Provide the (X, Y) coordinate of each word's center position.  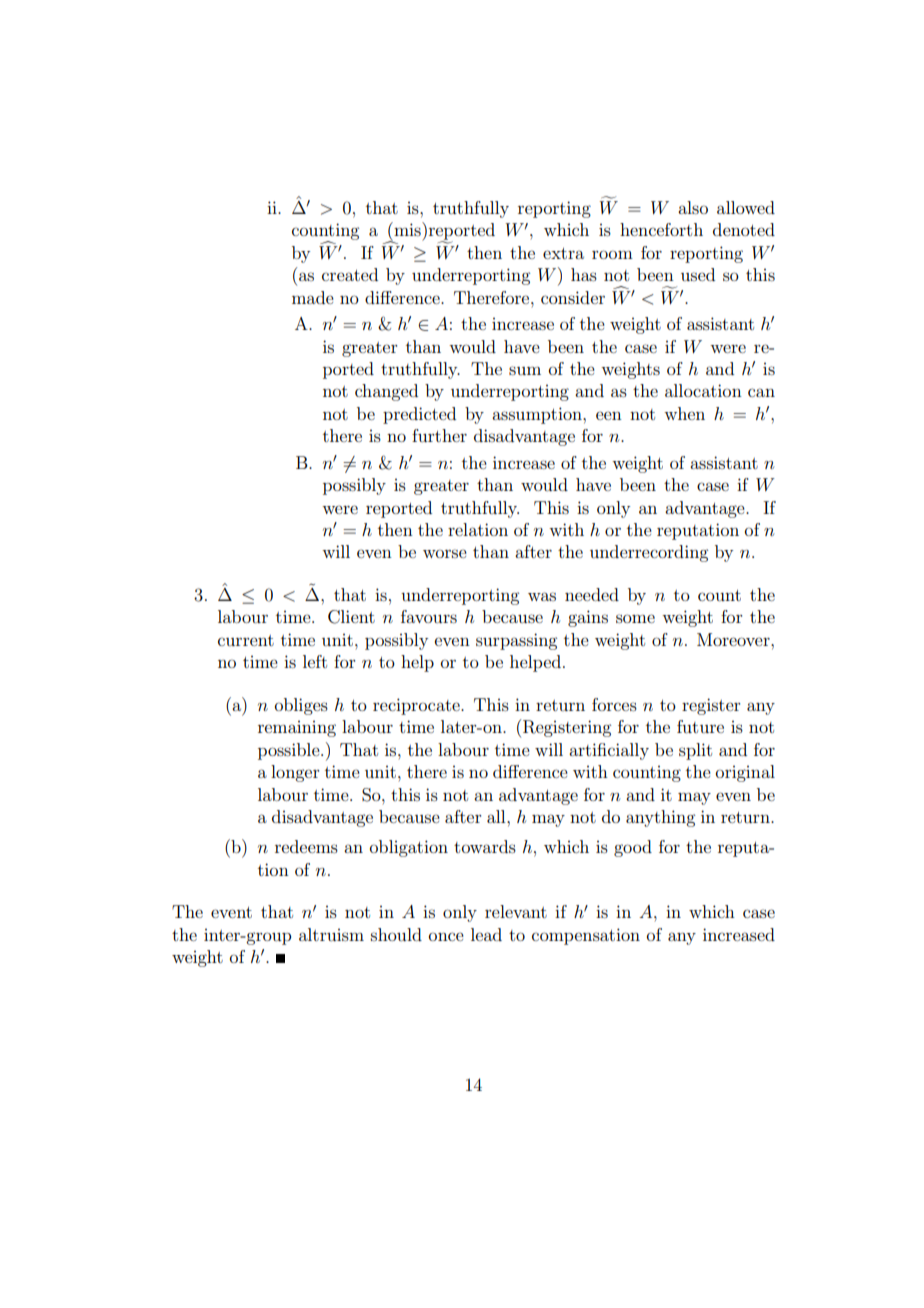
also (693, 207)
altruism (331, 934)
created (350, 274)
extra (563, 253)
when (684, 413)
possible (290, 751)
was (542, 596)
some (635, 618)
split (695, 751)
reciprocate (417, 706)
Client (351, 617)
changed (386, 392)
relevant (516, 911)
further (439, 435)
